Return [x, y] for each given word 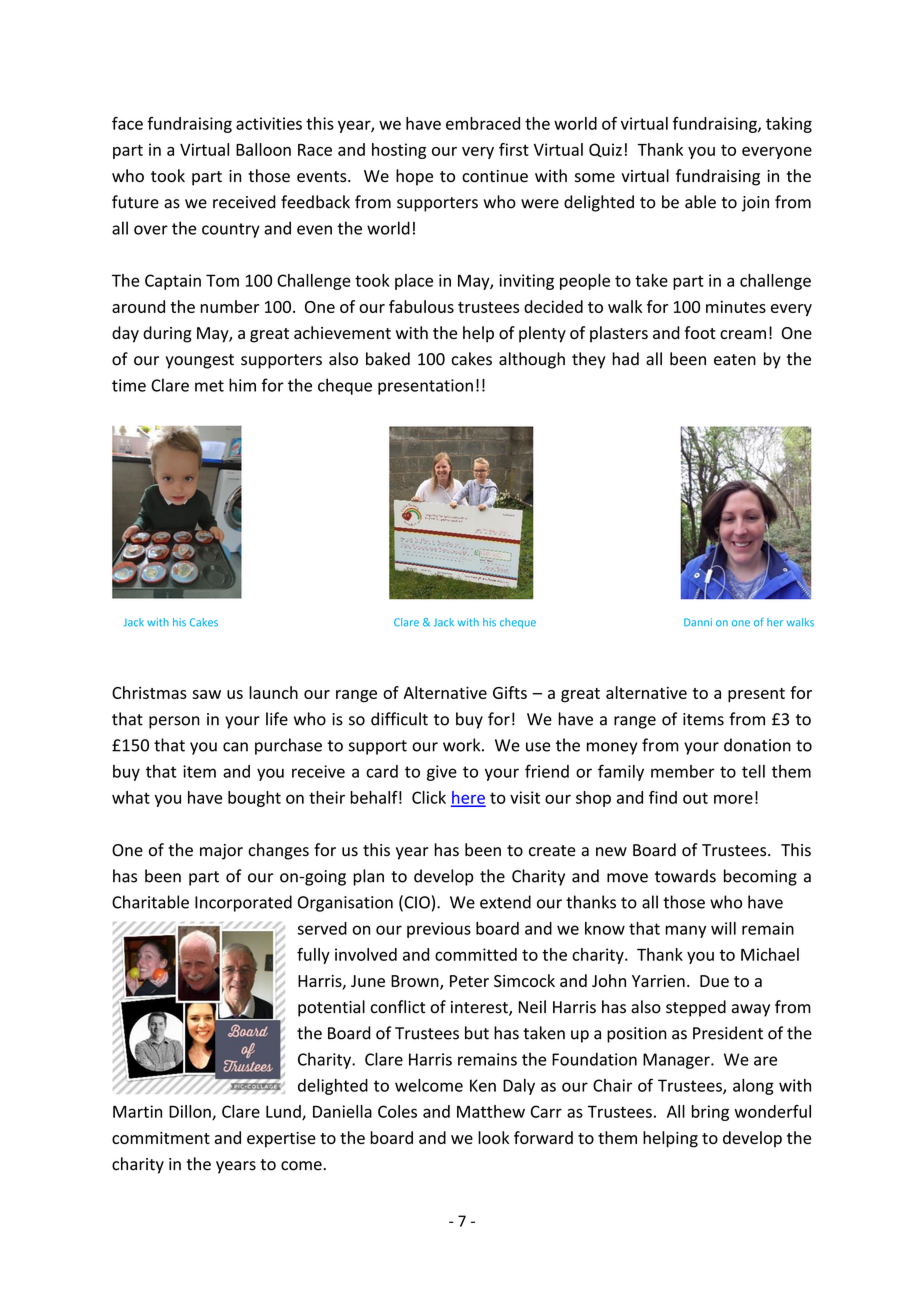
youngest [200, 361]
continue [495, 176]
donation [757, 745]
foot [700, 332]
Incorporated [243, 903]
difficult [399, 719]
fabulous [421, 306]
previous [439, 930]
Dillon [191, 1112]
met [209, 386]
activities [269, 123]
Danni [698, 622]
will [723, 928]
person [174, 722]
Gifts [510, 692]
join [755, 204]
